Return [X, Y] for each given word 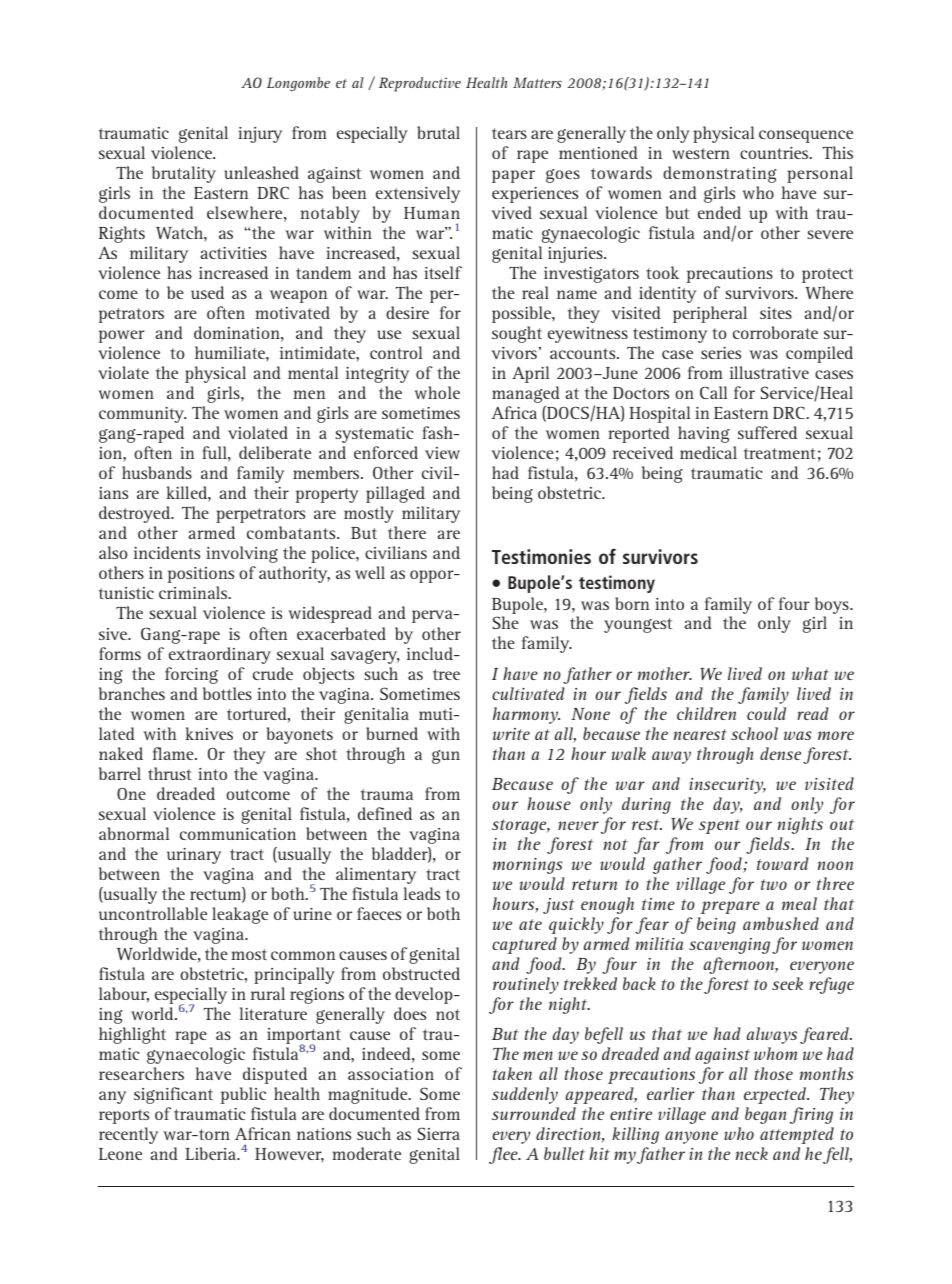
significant [173, 1095]
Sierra [438, 1133]
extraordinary [220, 655]
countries [775, 153]
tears [509, 133]
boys [833, 605]
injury [260, 135]
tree [446, 674]
